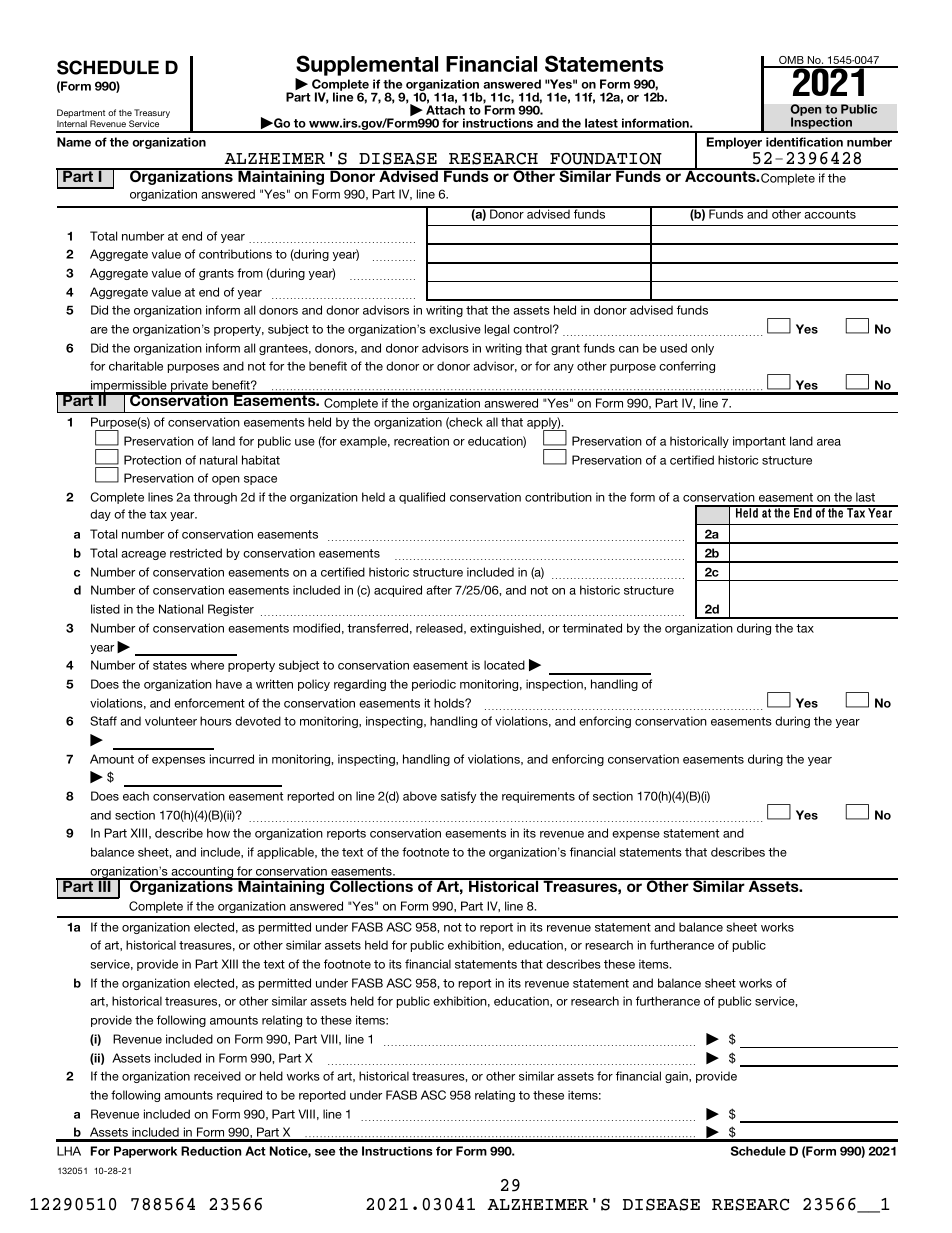 This image has height=1233, width=952. I want to click on see, so click(325, 1152).
